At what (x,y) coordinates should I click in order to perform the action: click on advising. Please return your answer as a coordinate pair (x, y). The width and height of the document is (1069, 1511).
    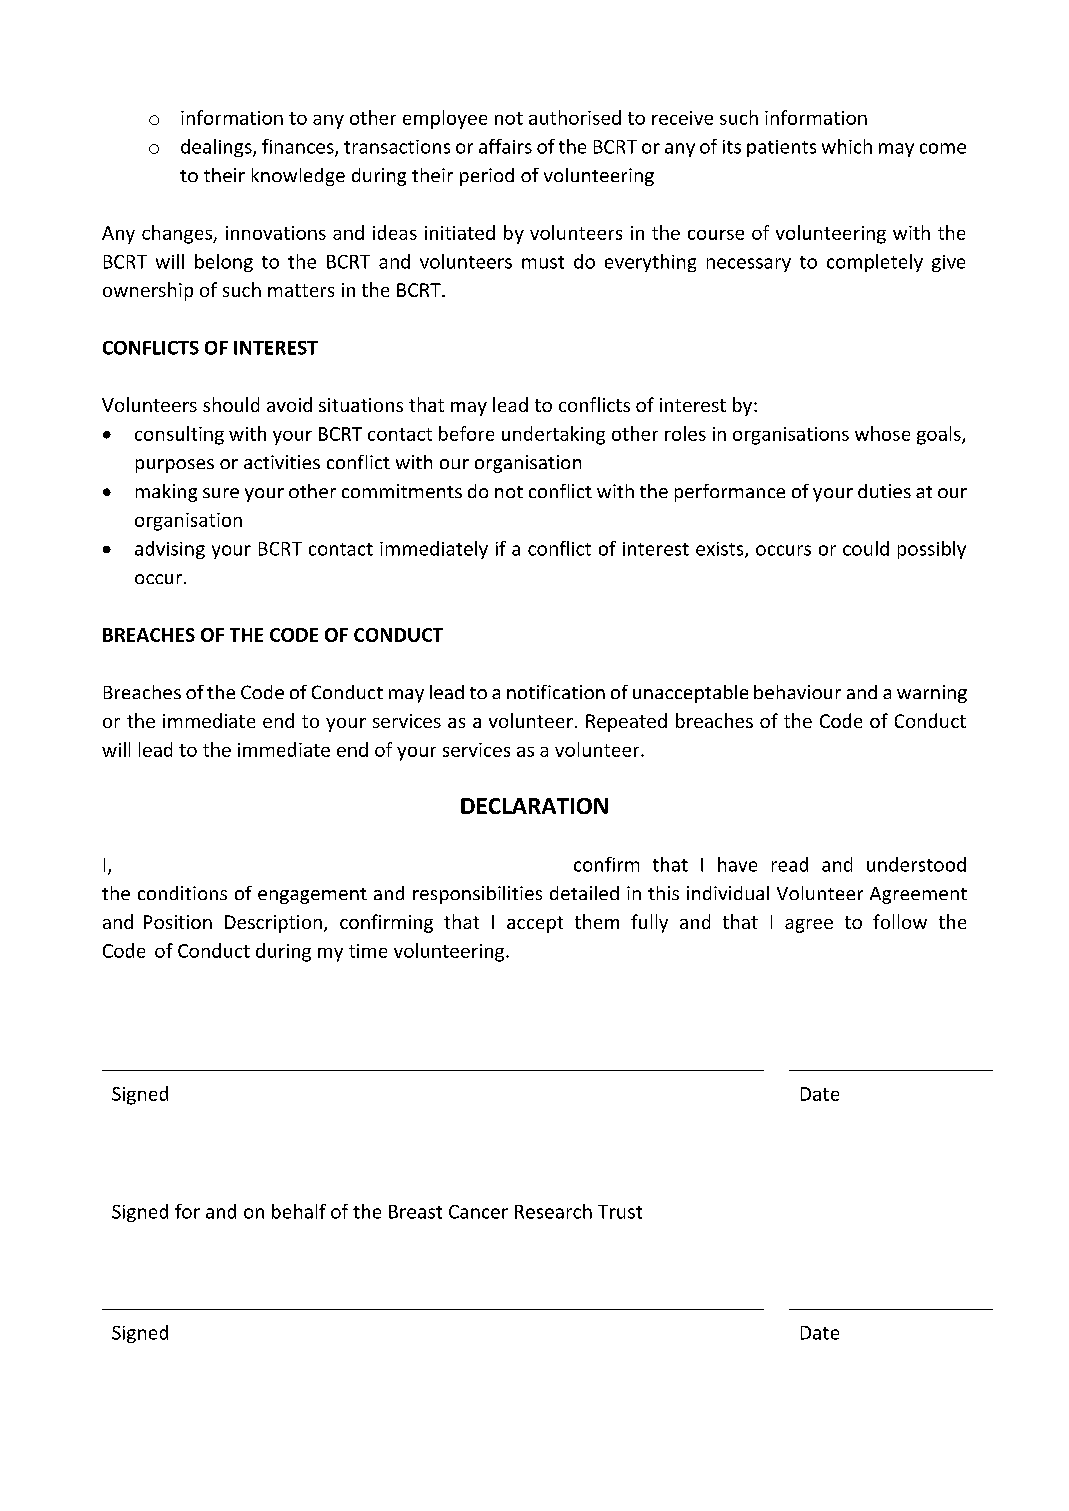
    Looking at the image, I should click on (170, 550).
